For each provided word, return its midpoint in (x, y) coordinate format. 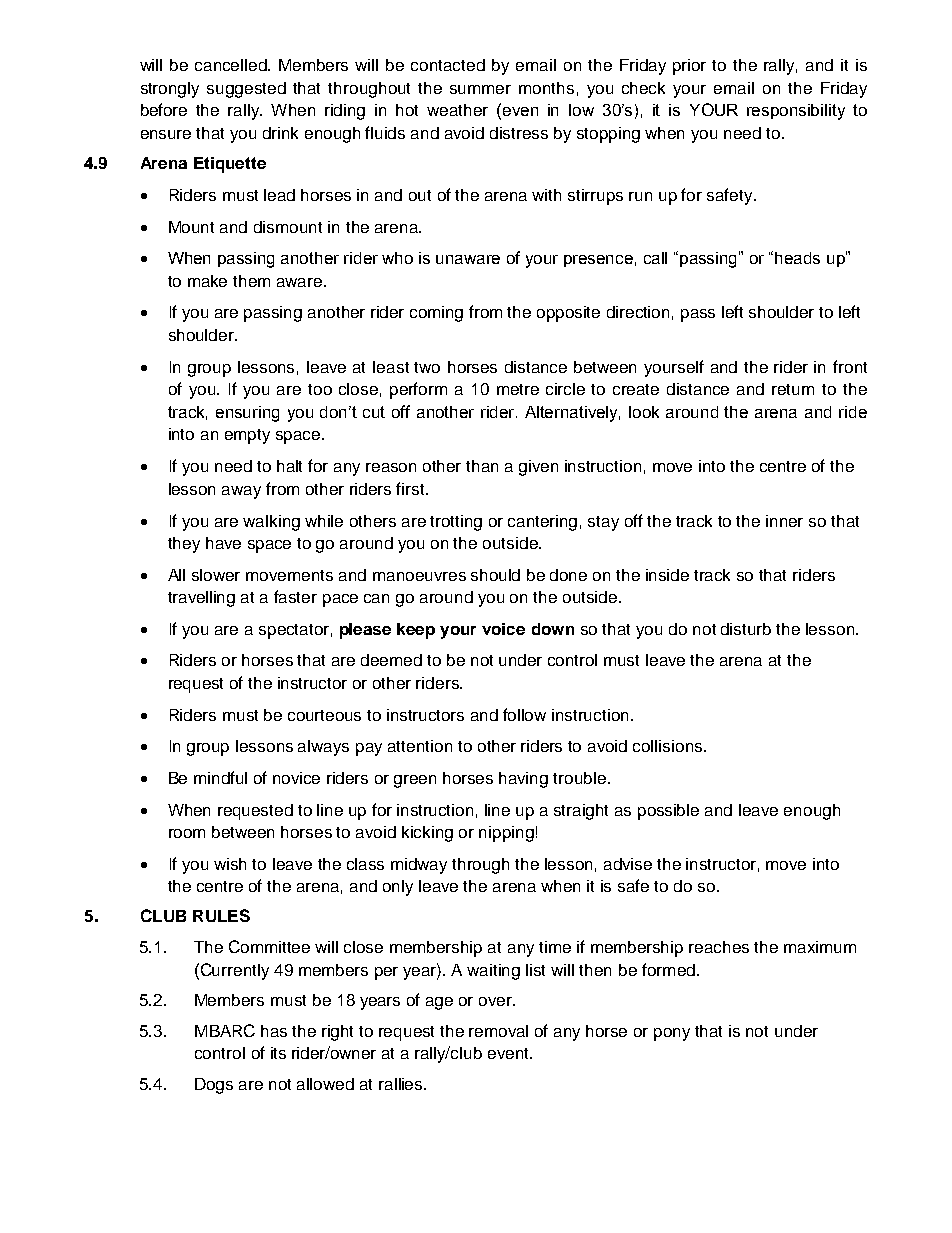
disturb (746, 629)
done (568, 575)
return (793, 389)
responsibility (796, 112)
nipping (506, 834)
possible (668, 812)
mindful (220, 777)
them (251, 281)
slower (216, 575)
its (278, 1053)
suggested (246, 90)
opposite (568, 314)
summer (480, 89)
